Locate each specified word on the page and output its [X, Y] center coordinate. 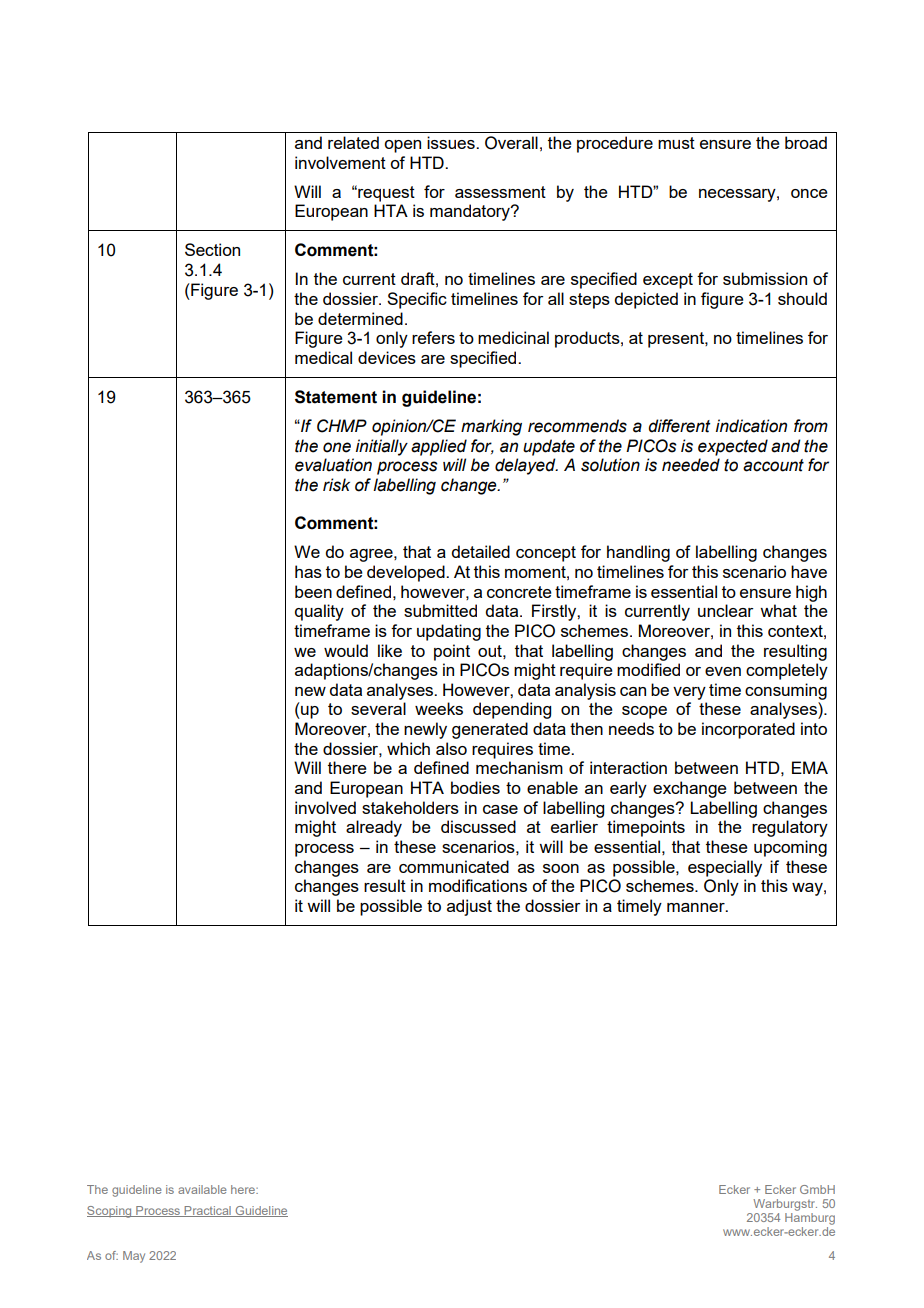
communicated [454, 866]
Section [212, 249]
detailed [480, 551]
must [676, 143]
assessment [500, 192]
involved [325, 807]
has [308, 571]
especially [725, 868]
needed [691, 465]
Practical [207, 1211]
